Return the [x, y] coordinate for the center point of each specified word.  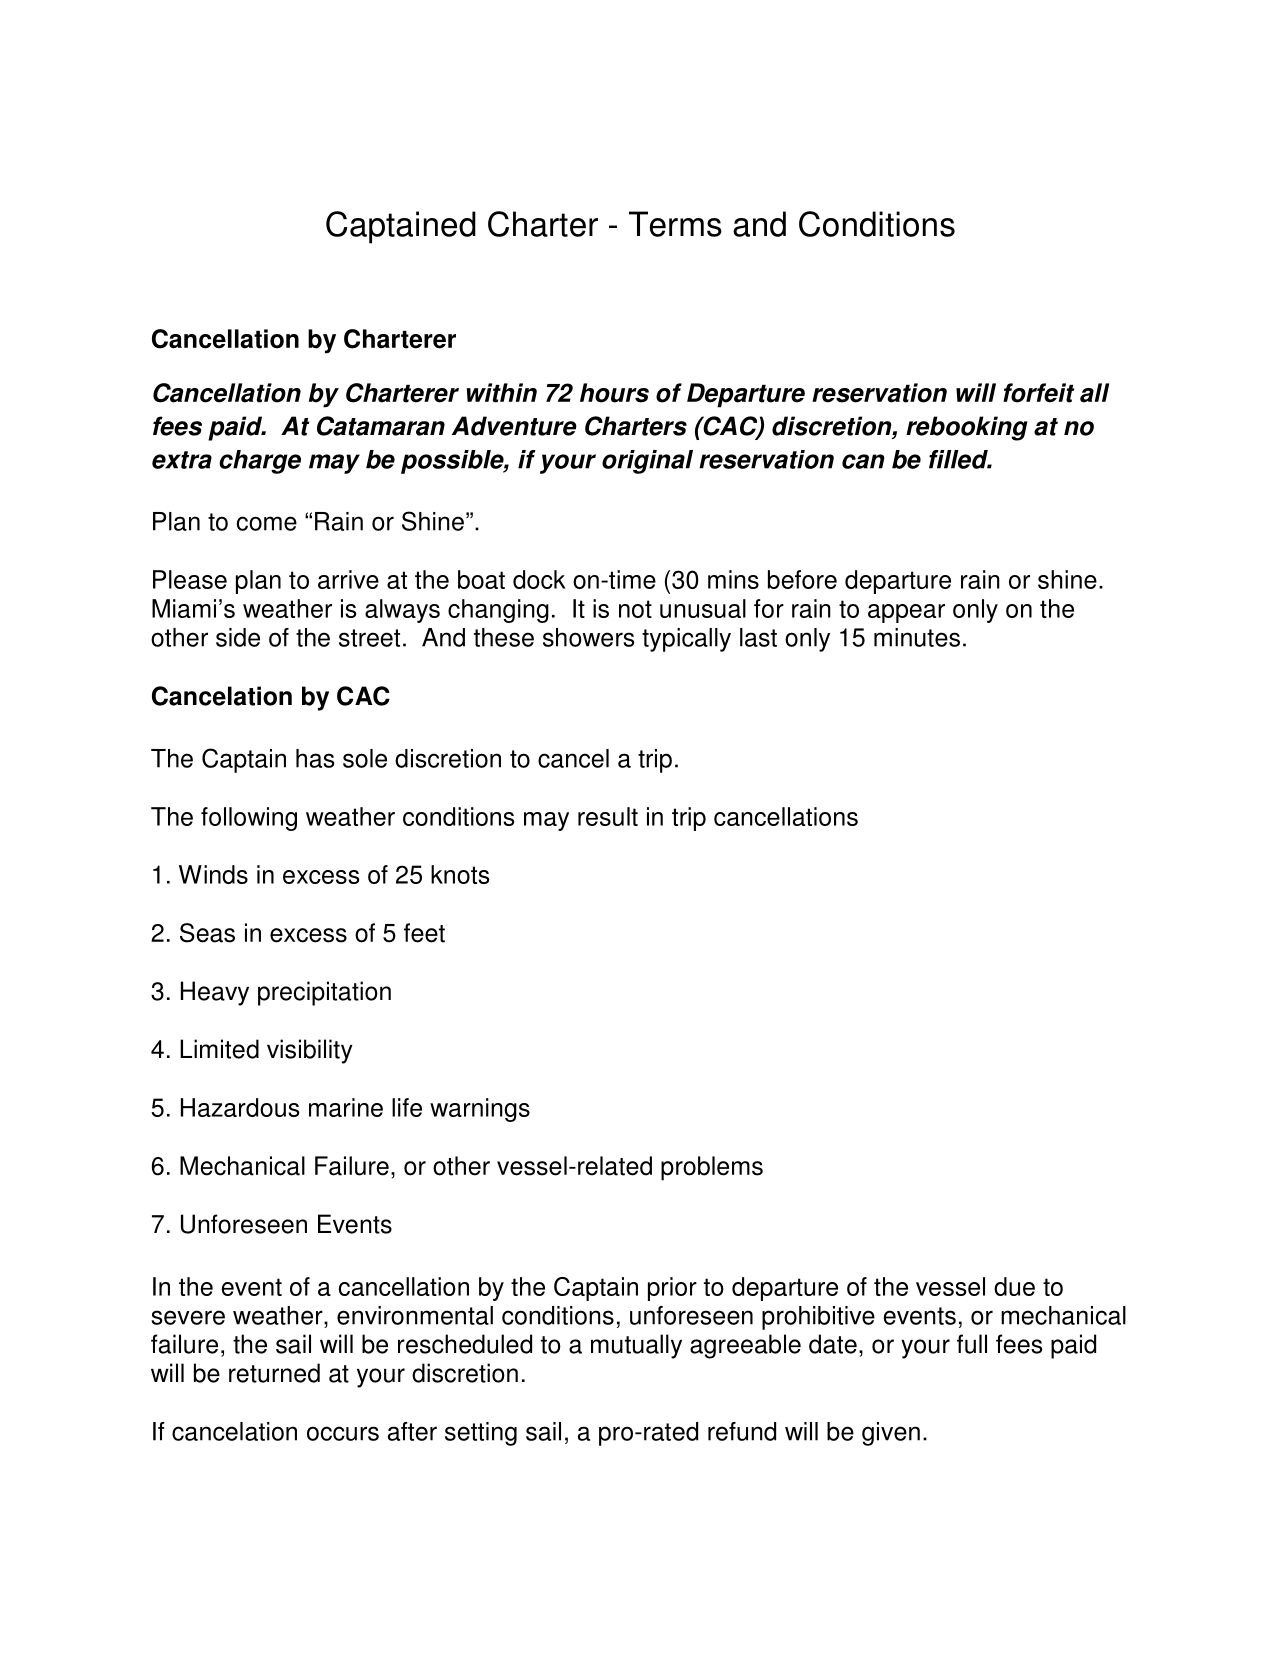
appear [906, 613]
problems [712, 1168]
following [249, 819]
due [1014, 1286]
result [608, 816]
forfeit [1038, 393]
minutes [917, 637]
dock [539, 579]
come [267, 523]
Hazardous [240, 1107]
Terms [675, 224]
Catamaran [381, 426]
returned [274, 1373]
